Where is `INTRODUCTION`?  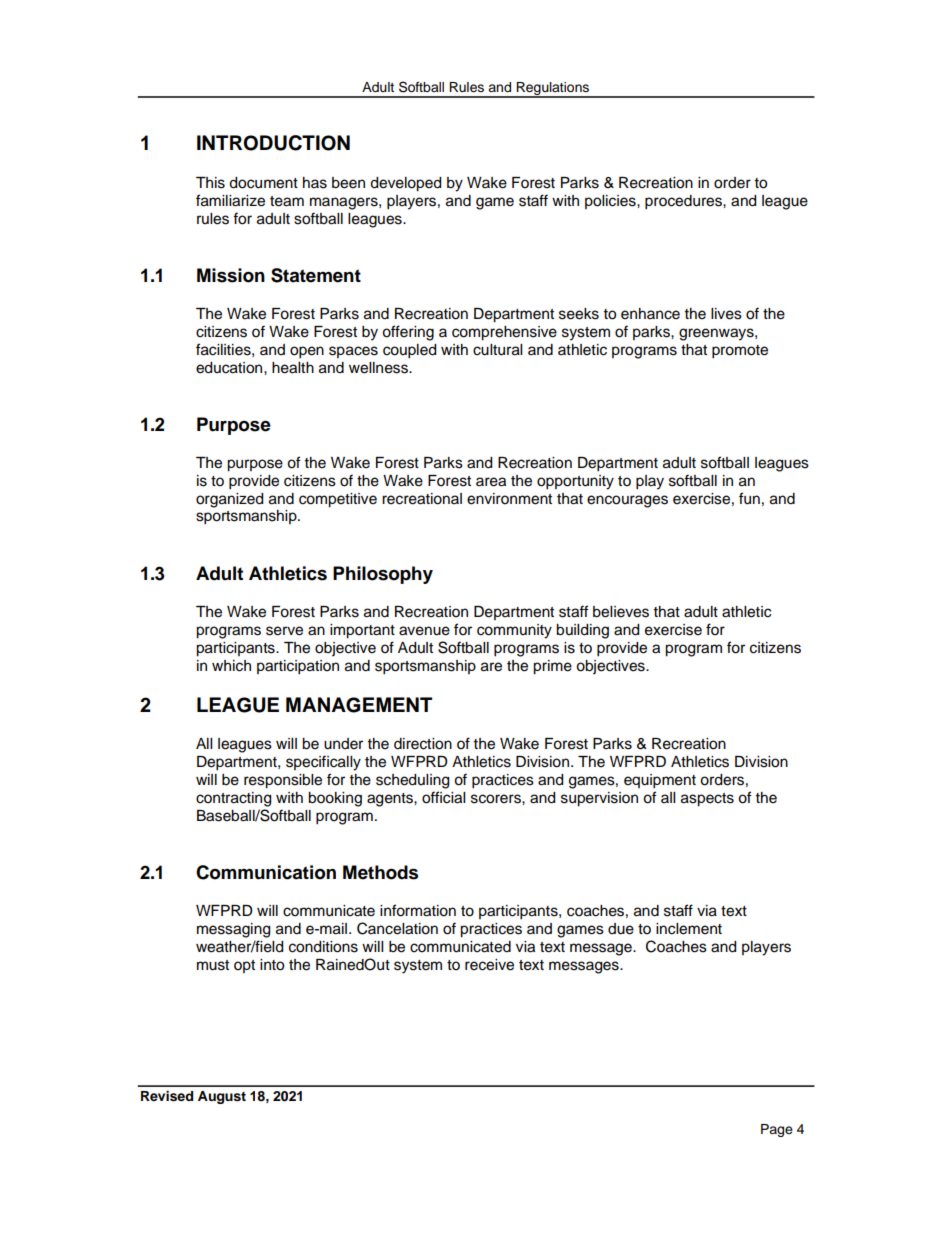
INTRODUCTION is located at coordinates (273, 143).
